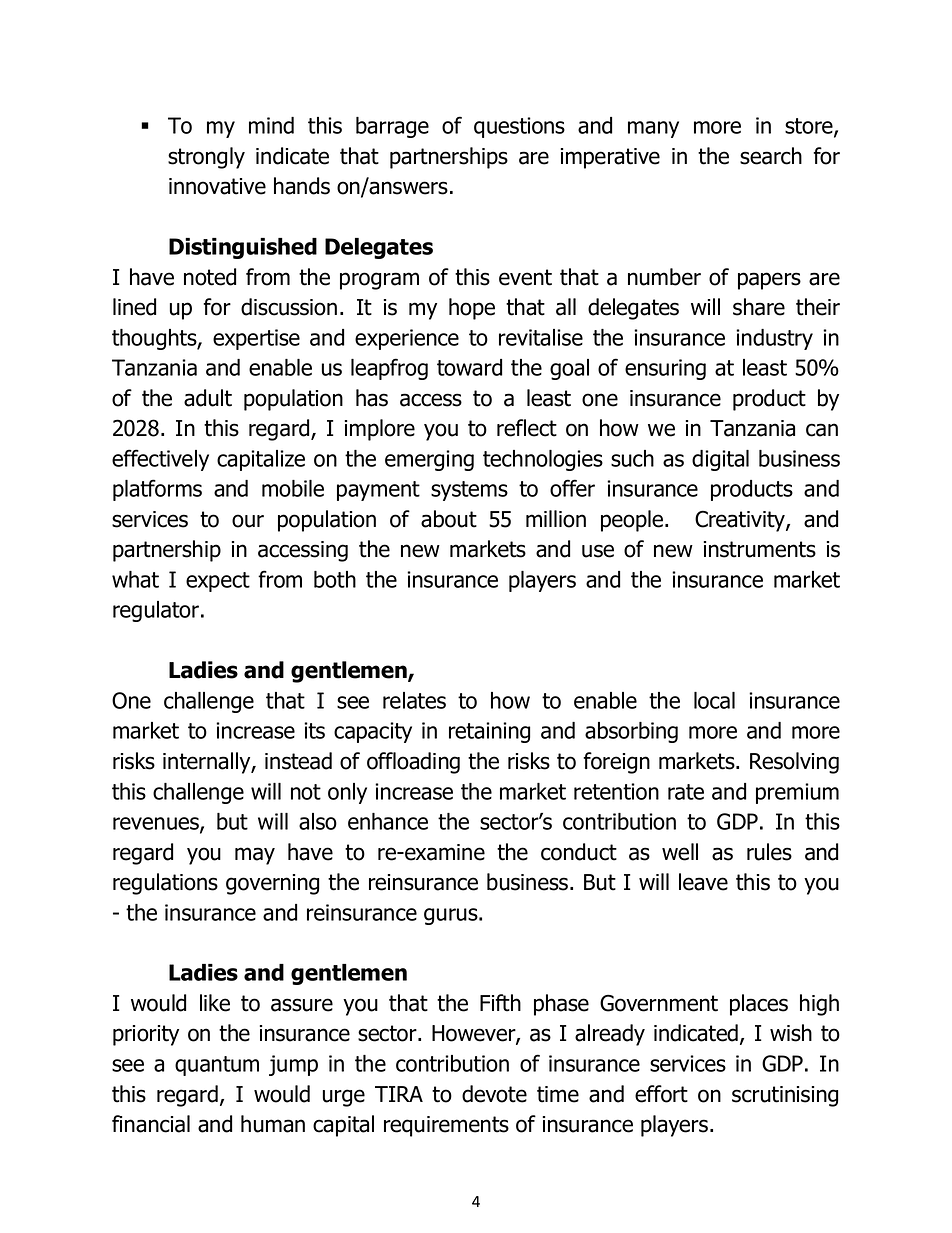  Describe the element at coordinates (579, 852) in the screenshot. I see `conduct` at that location.
